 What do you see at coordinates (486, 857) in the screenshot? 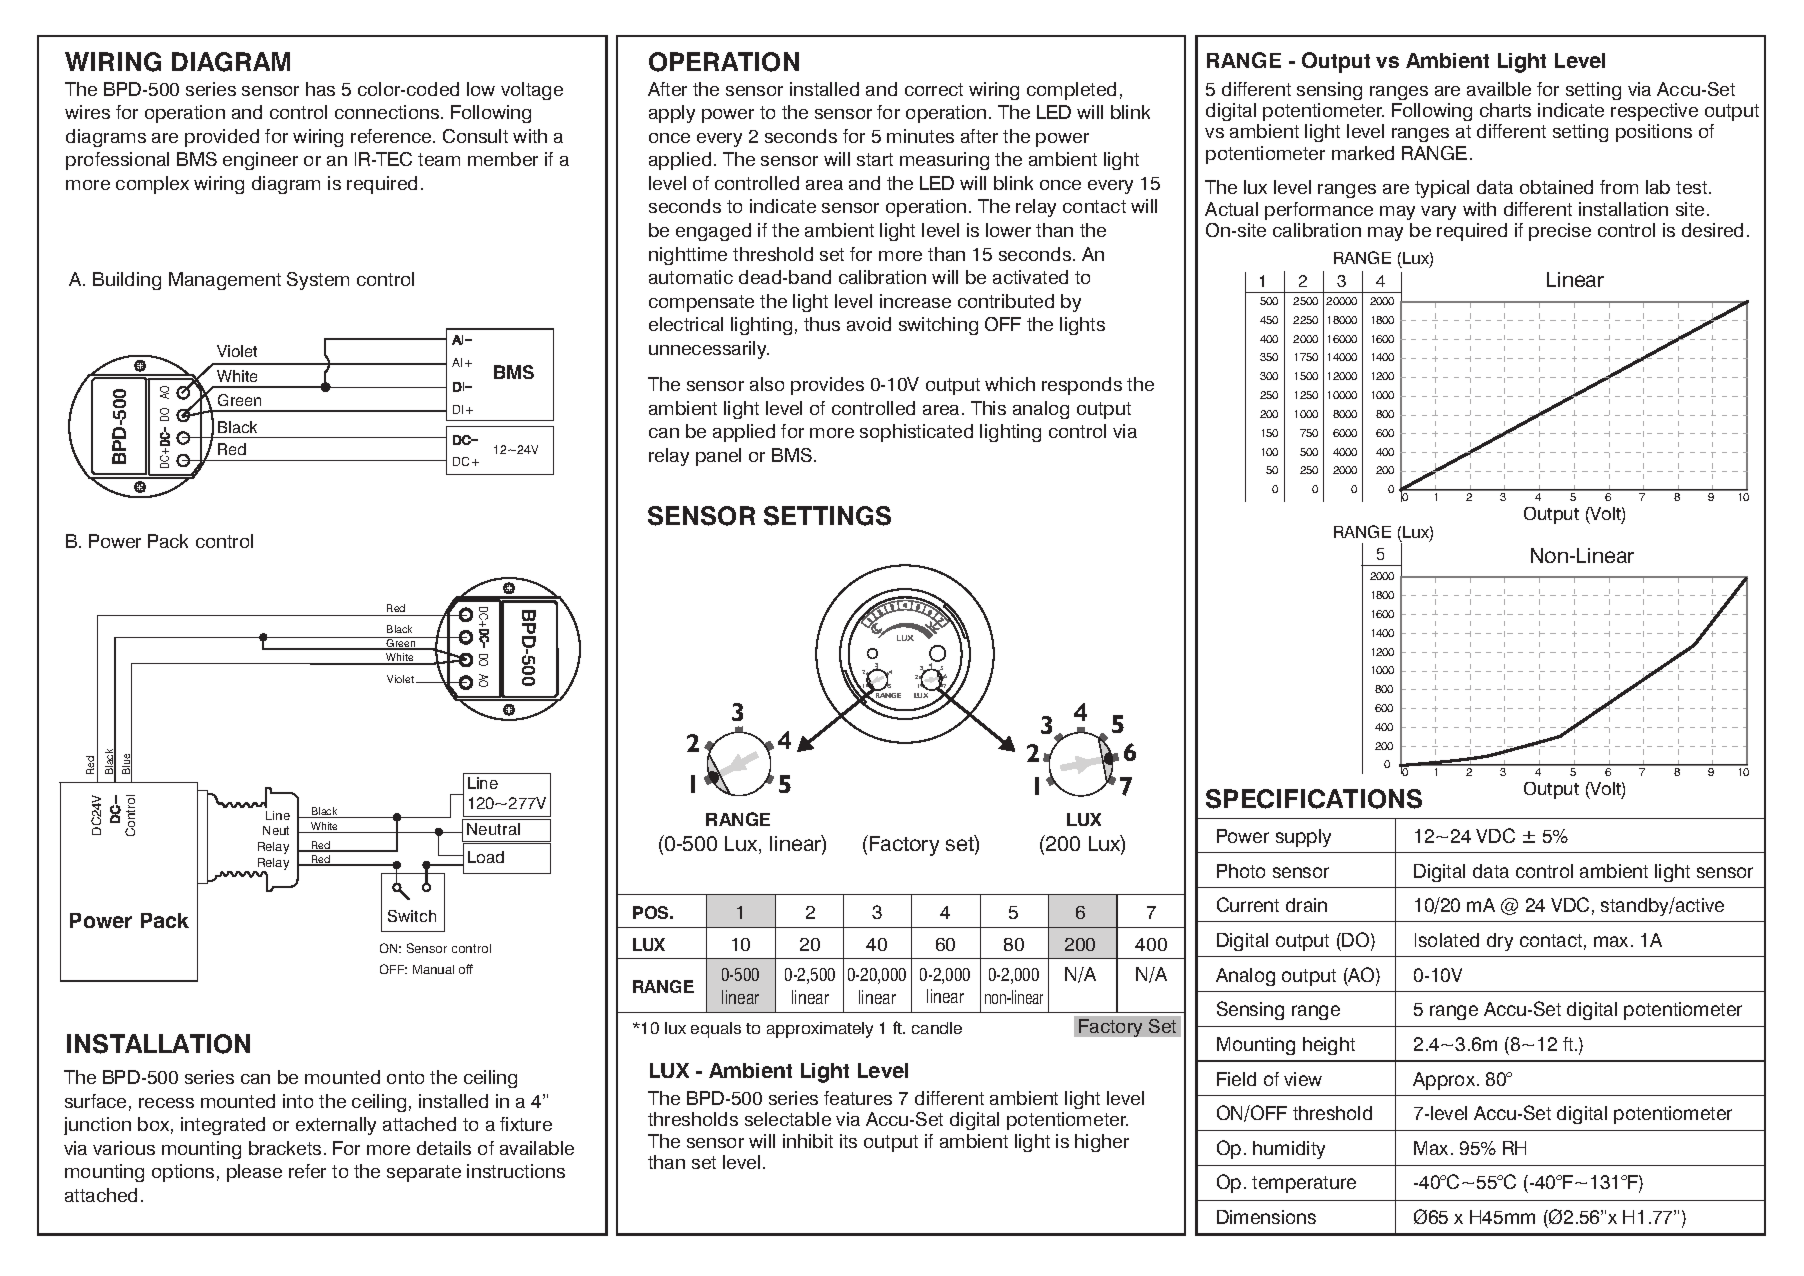
I see `Load` at bounding box center [486, 857].
